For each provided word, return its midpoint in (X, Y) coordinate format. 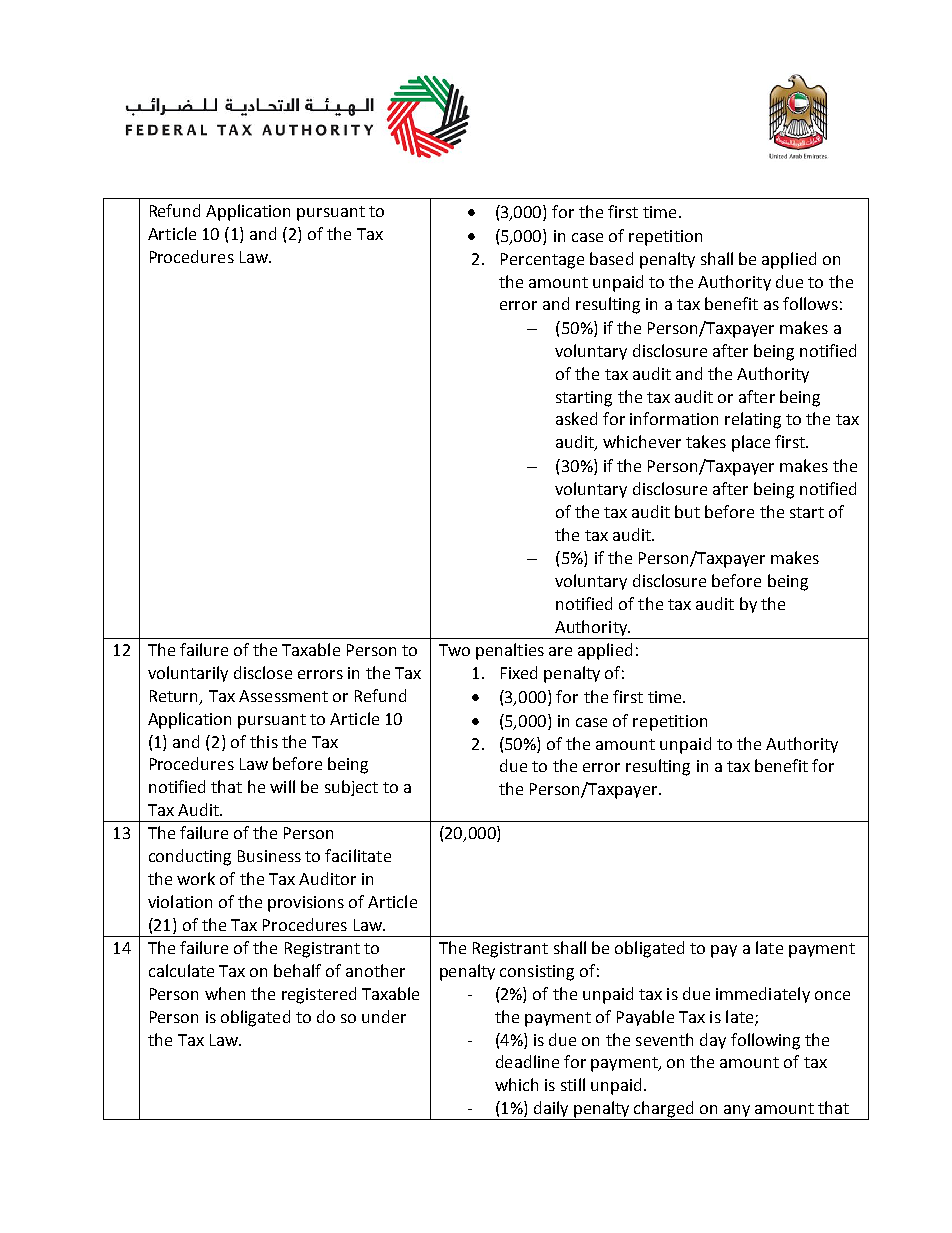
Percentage (542, 261)
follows (810, 303)
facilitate (358, 855)
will (282, 786)
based (611, 258)
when (225, 993)
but (687, 511)
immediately (763, 995)
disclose (263, 672)
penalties (510, 651)
